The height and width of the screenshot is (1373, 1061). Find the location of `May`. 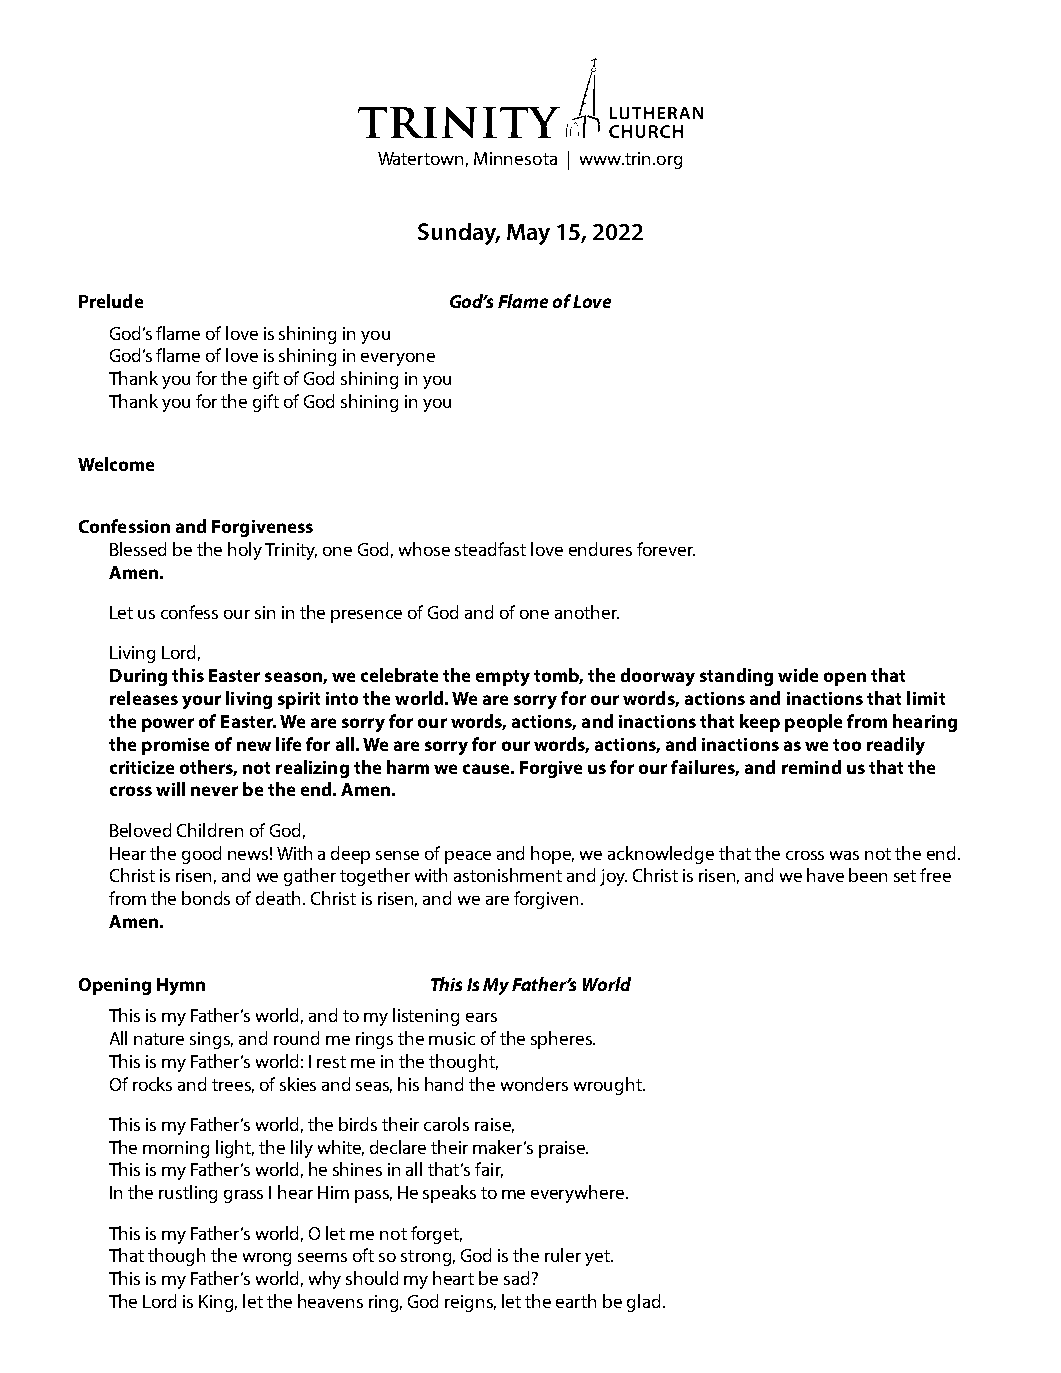

May is located at coordinates (528, 234).
